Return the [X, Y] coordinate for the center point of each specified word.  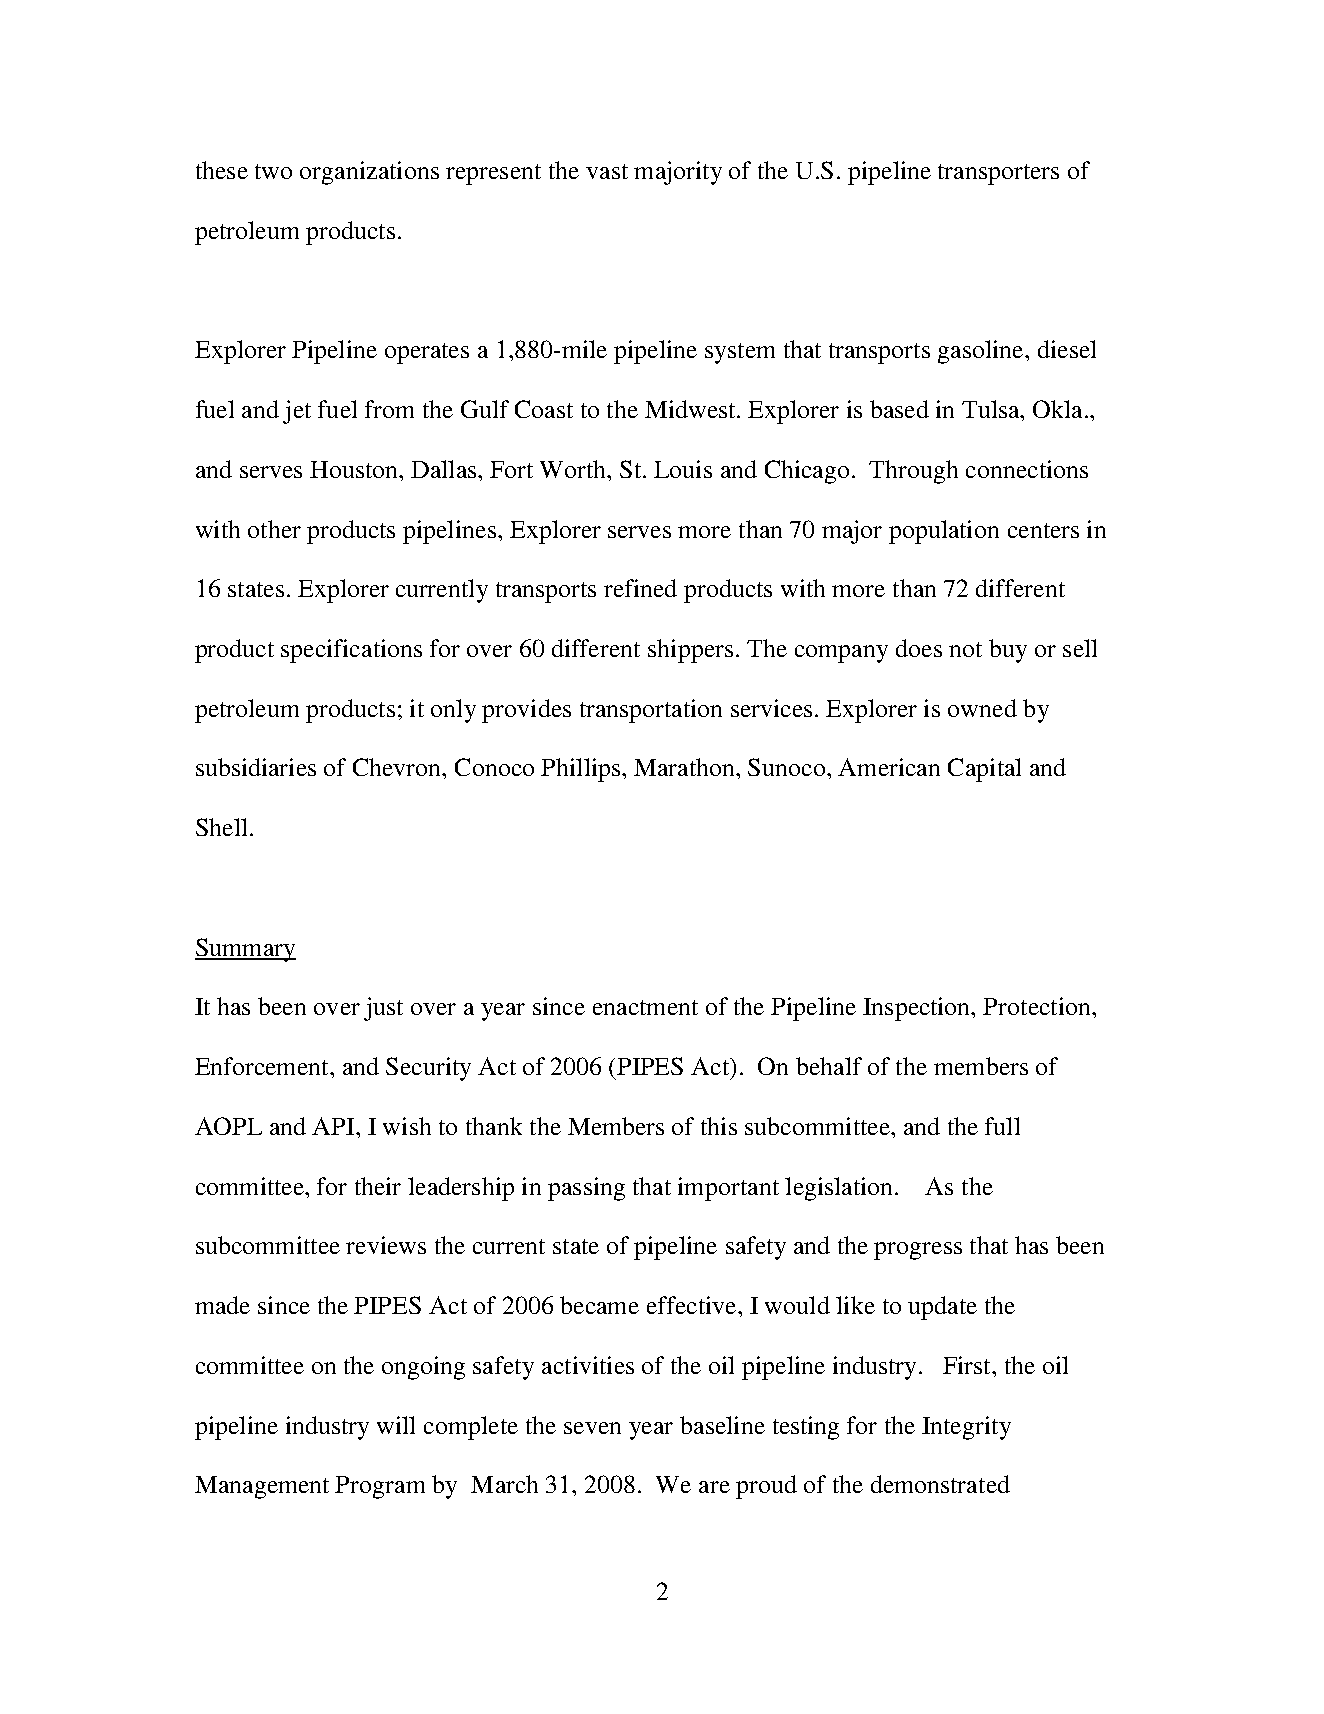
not [965, 649]
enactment [645, 1007]
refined [640, 588]
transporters [998, 174]
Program [380, 1487]
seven [592, 1428]
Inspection [918, 1009]
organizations [369, 173]
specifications [351, 651]
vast [607, 171]
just [383, 1009]
